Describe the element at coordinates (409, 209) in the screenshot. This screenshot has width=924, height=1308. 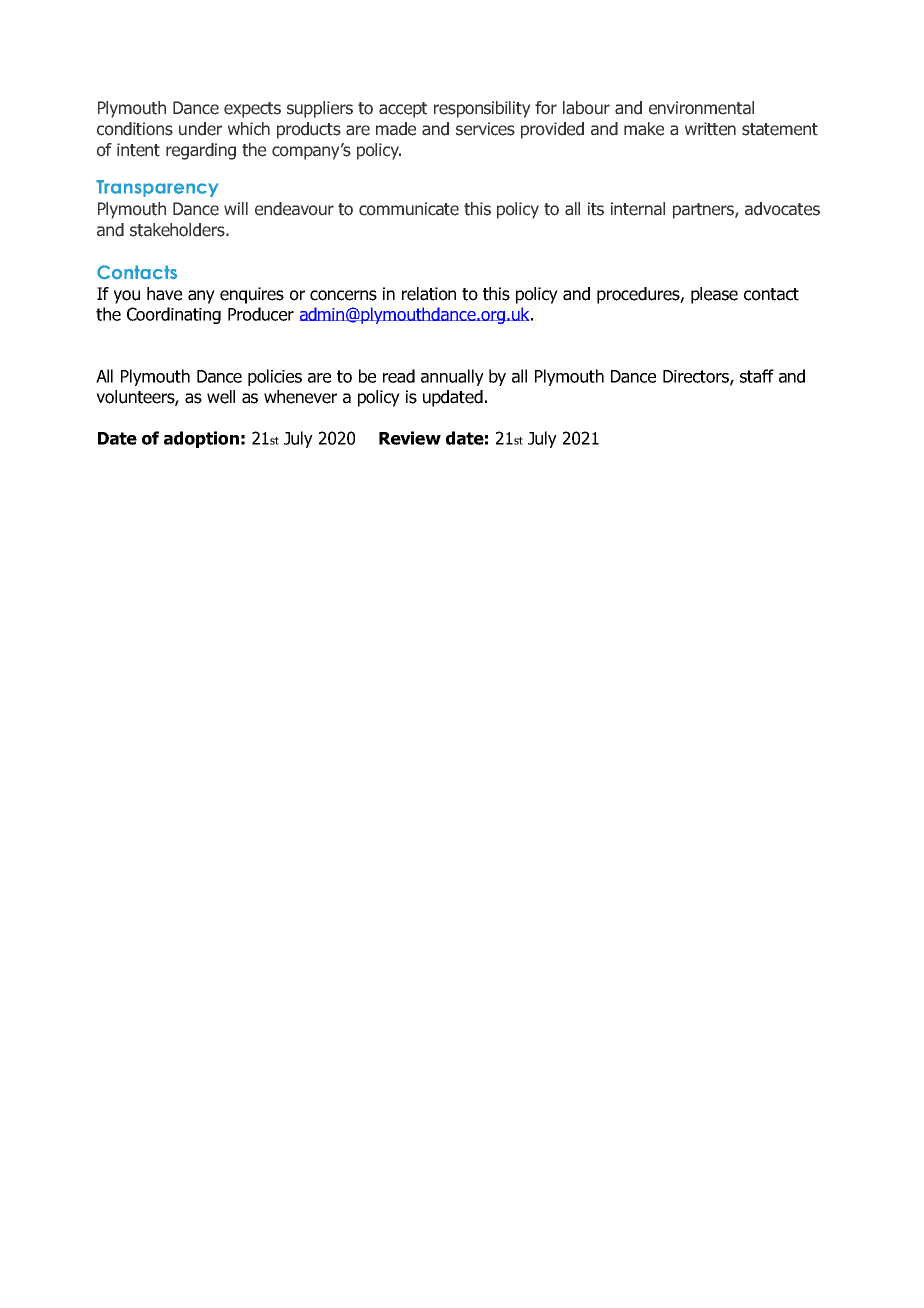
I see `communicate` at that location.
